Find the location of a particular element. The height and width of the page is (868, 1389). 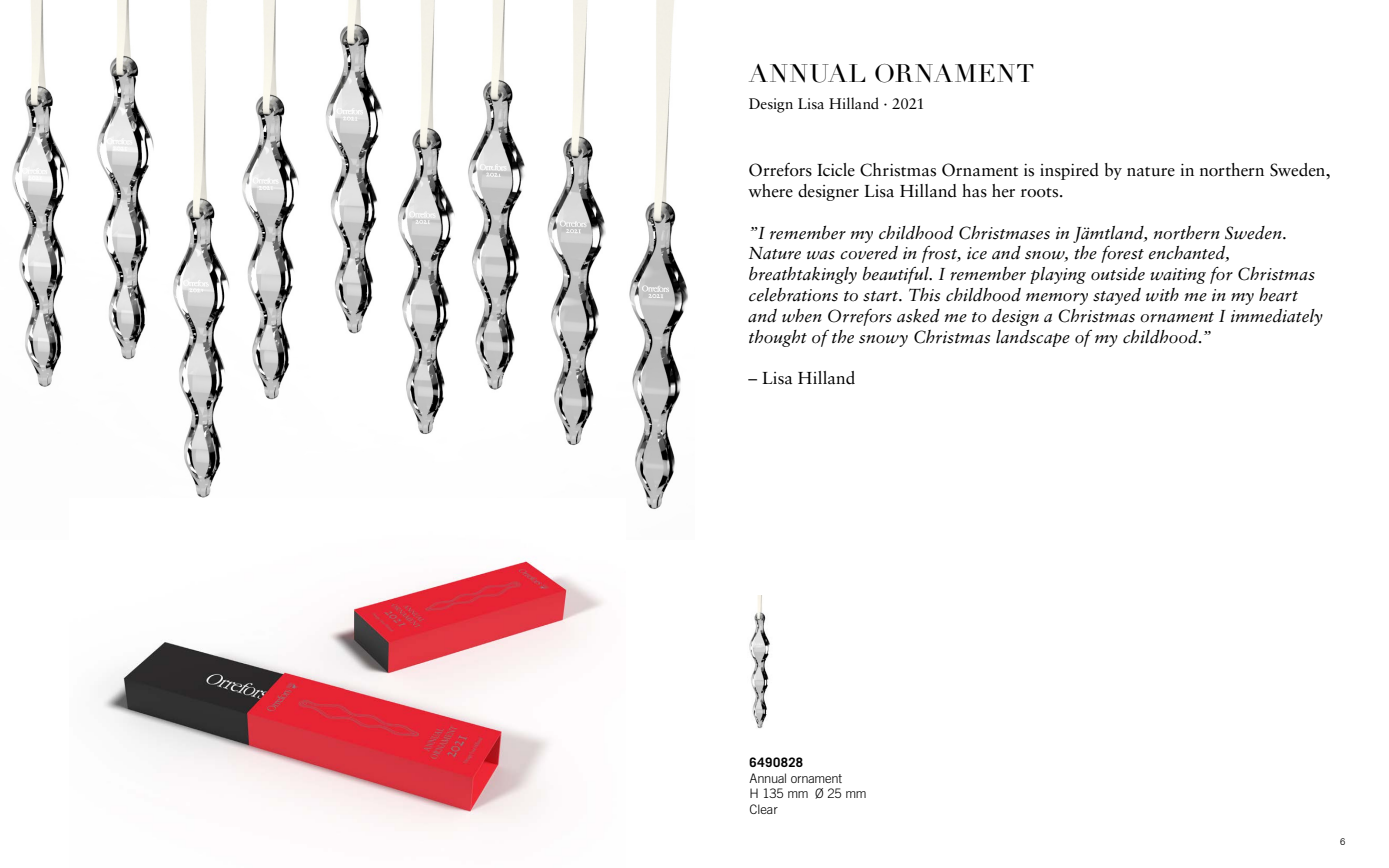

landscape is located at coordinates (1033, 338).
